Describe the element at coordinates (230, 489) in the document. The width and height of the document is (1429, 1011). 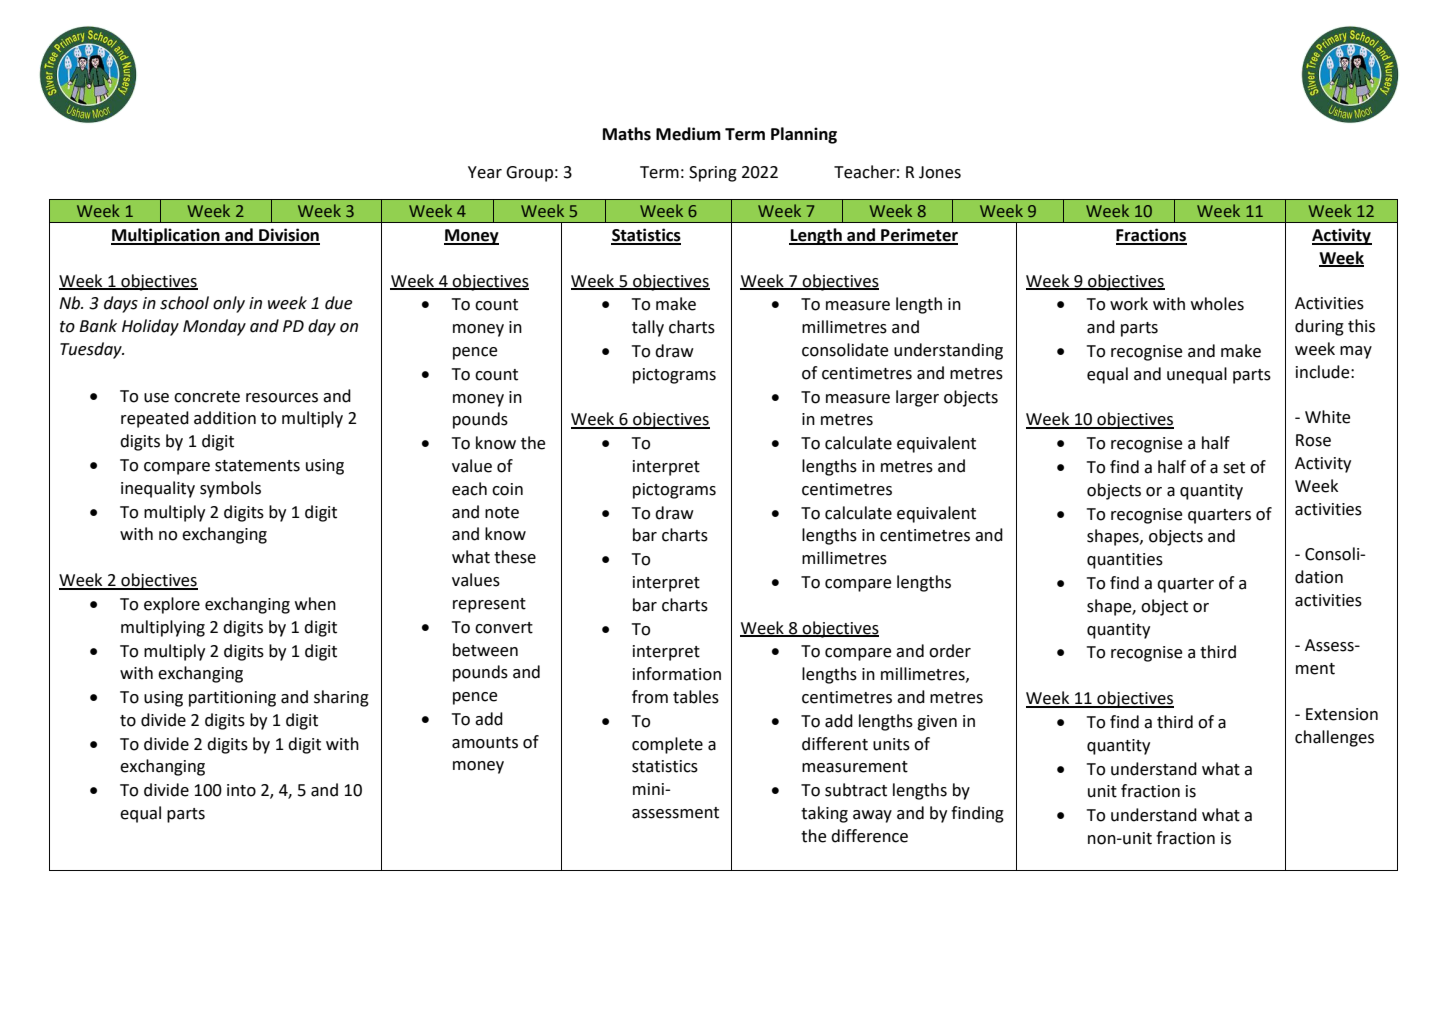
I see `symbols` at that location.
